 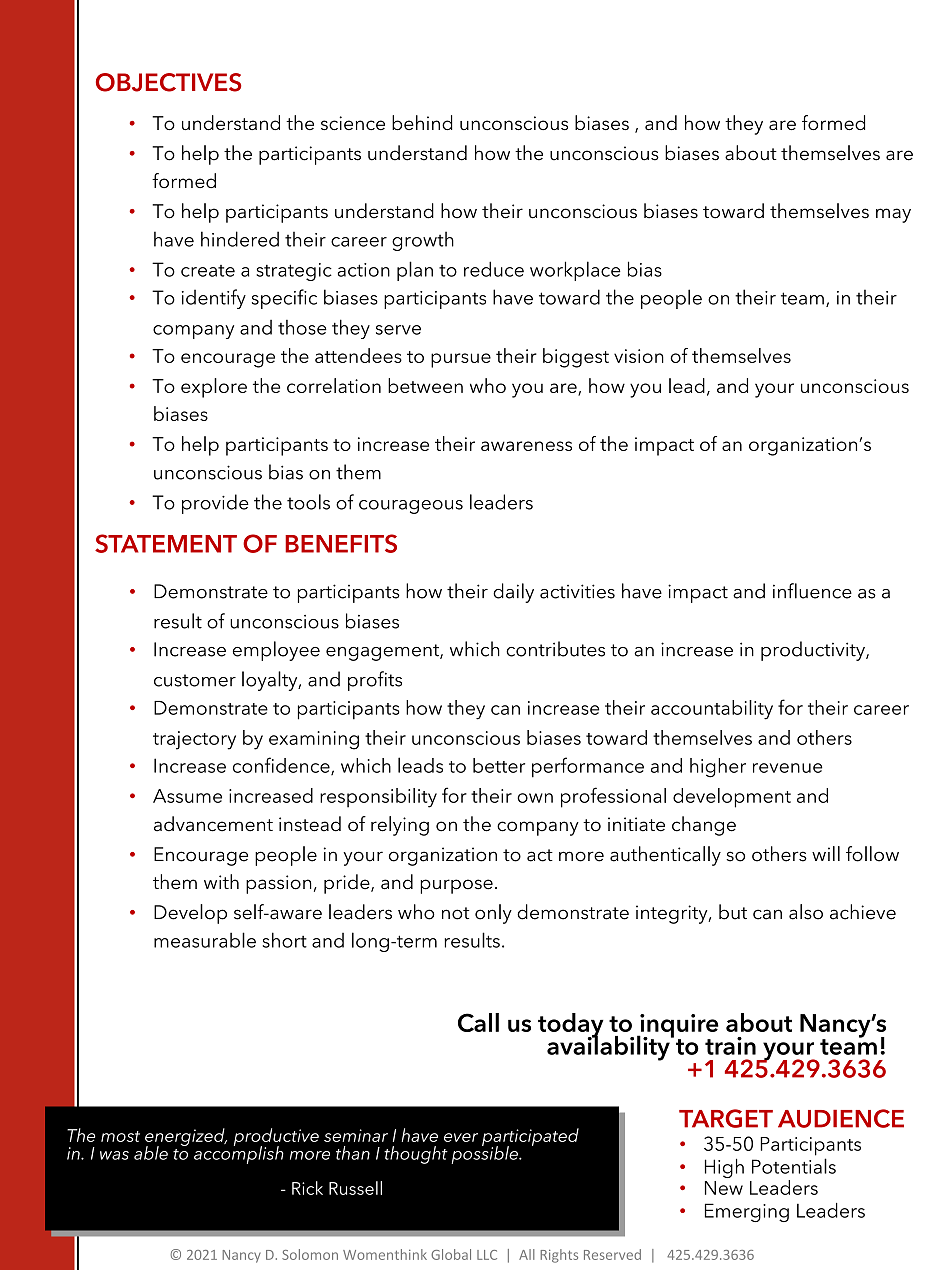 What do you see at coordinates (826, 853) in the screenshot?
I see `will` at bounding box center [826, 853].
